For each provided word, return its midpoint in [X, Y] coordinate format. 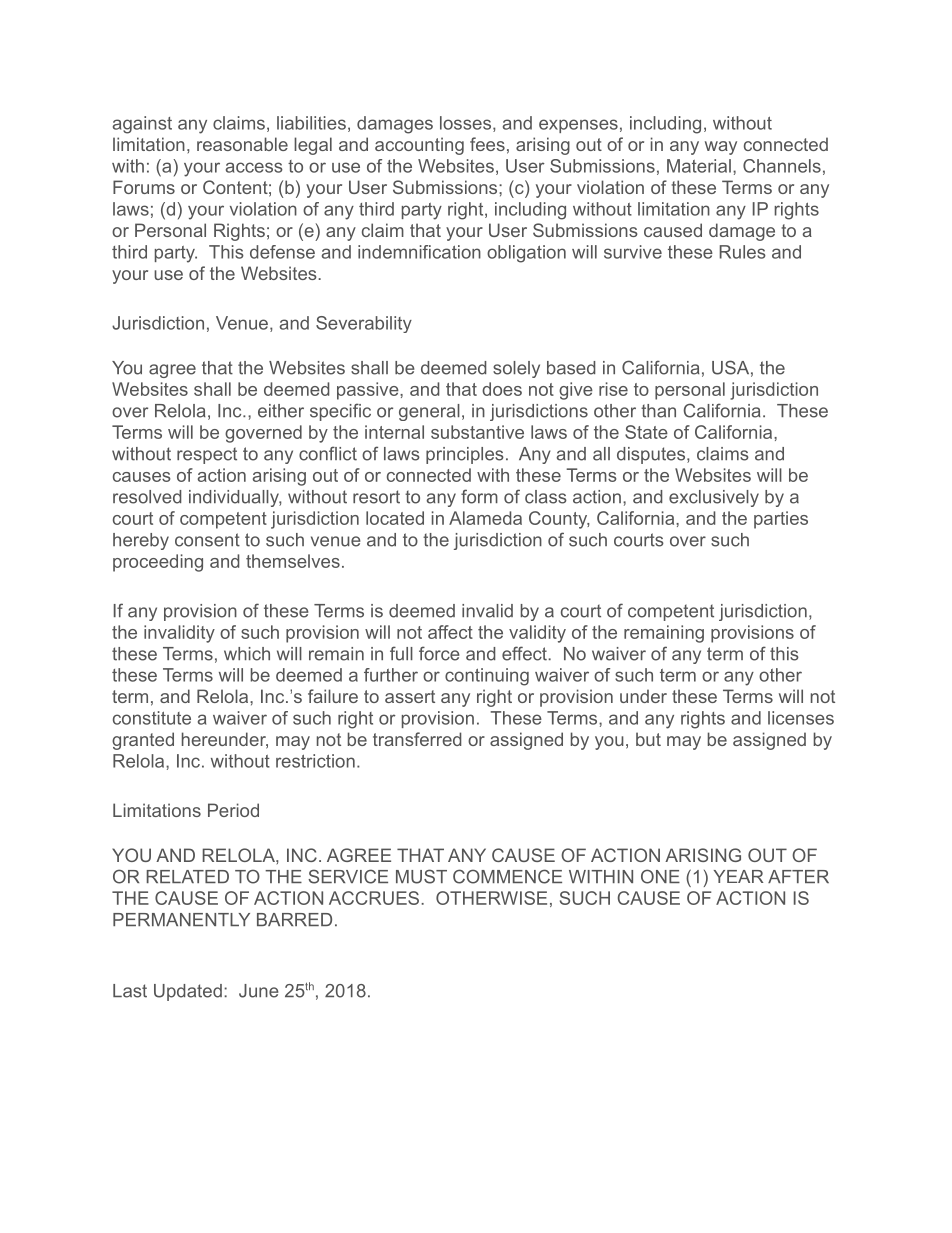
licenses [801, 718]
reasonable [242, 144]
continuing [487, 677]
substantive [477, 432]
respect [207, 455]
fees [487, 144]
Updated [188, 992]
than [658, 411]
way [721, 148]
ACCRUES [374, 898]
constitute [152, 718]
